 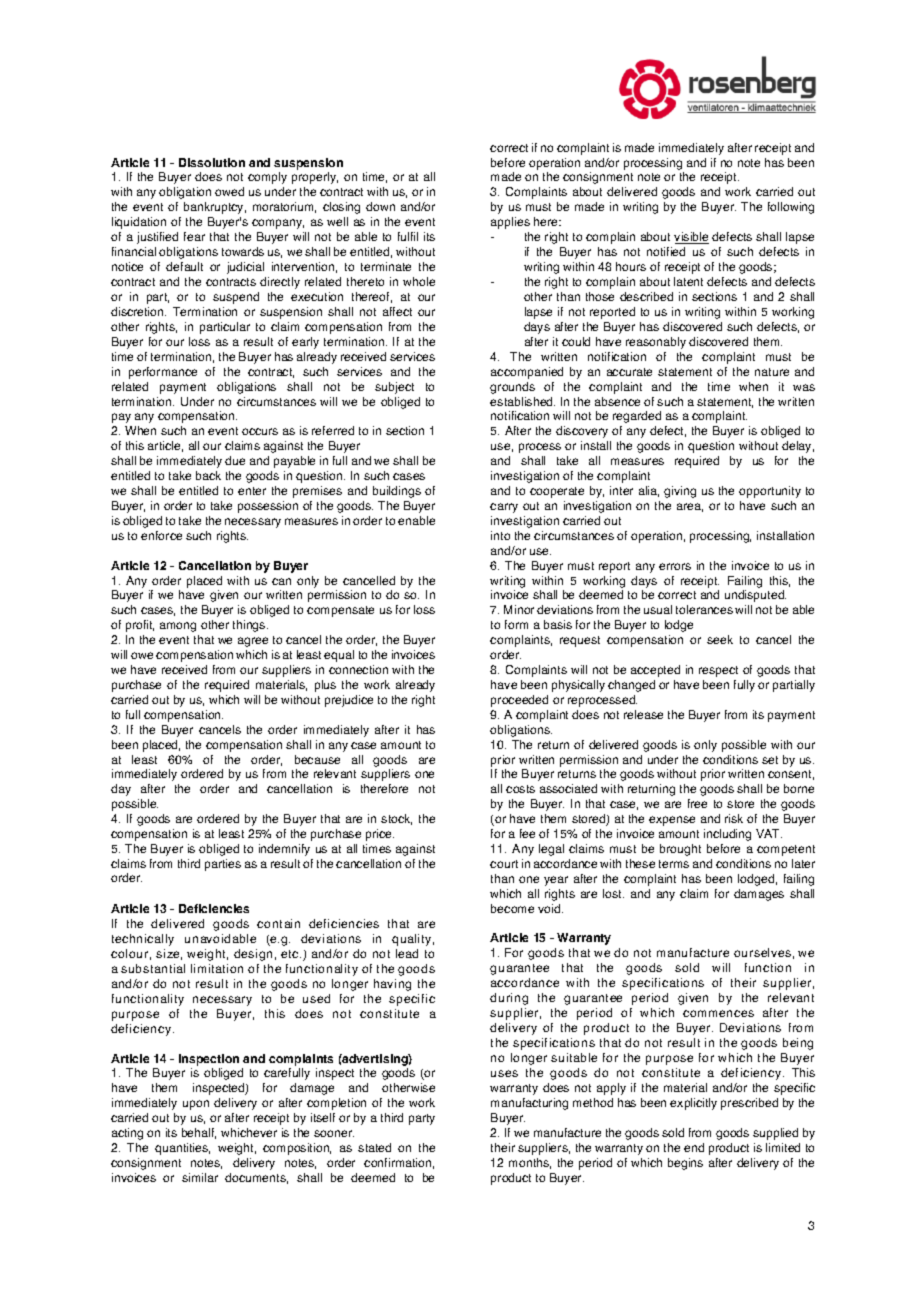 What do you see at coordinates (522, 401) in the screenshot?
I see `established` at bounding box center [522, 401].
